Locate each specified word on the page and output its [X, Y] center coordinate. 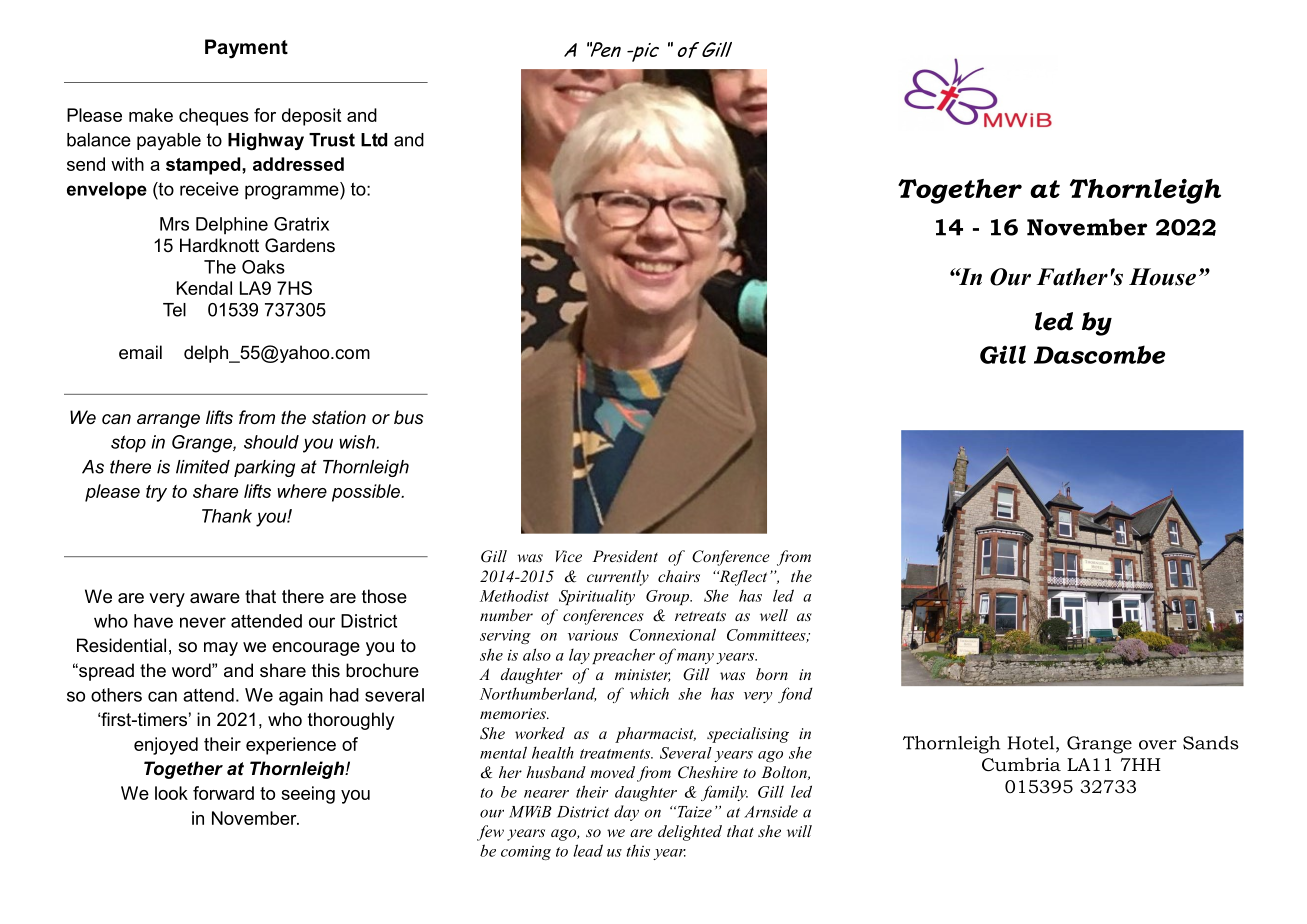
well [774, 615]
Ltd [374, 140]
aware [215, 598]
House [1162, 277]
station [339, 417]
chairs [679, 576]
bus [409, 417]
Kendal [204, 288]
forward [223, 793]
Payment [246, 49]
